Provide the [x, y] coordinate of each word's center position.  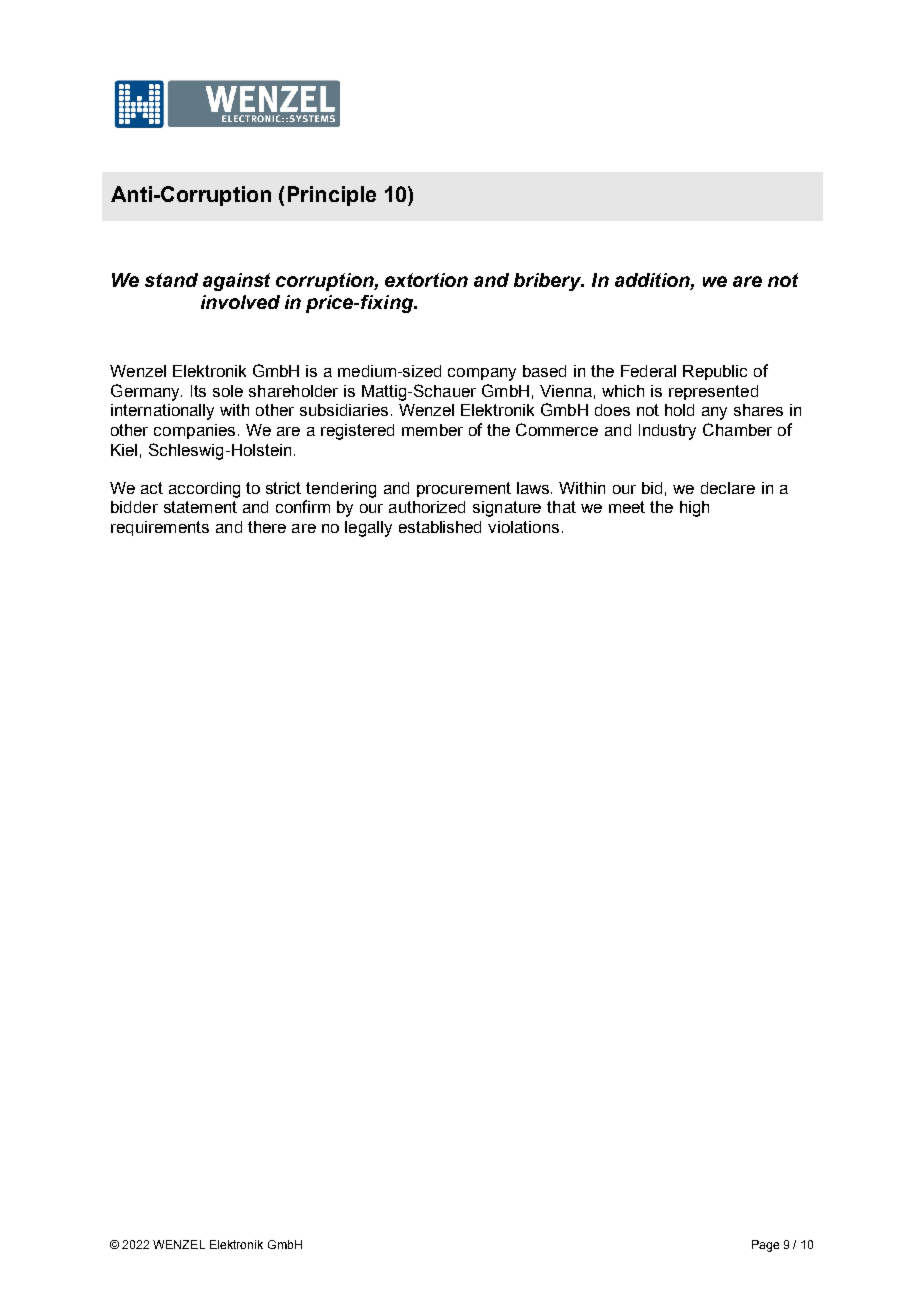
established [440, 527]
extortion [426, 280]
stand [171, 280]
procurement [464, 489]
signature [507, 509]
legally [368, 529]
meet [627, 507]
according [204, 490]
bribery [549, 282]
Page [765, 1246]
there [267, 527]
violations [523, 527]
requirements [160, 528]
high [694, 509]
